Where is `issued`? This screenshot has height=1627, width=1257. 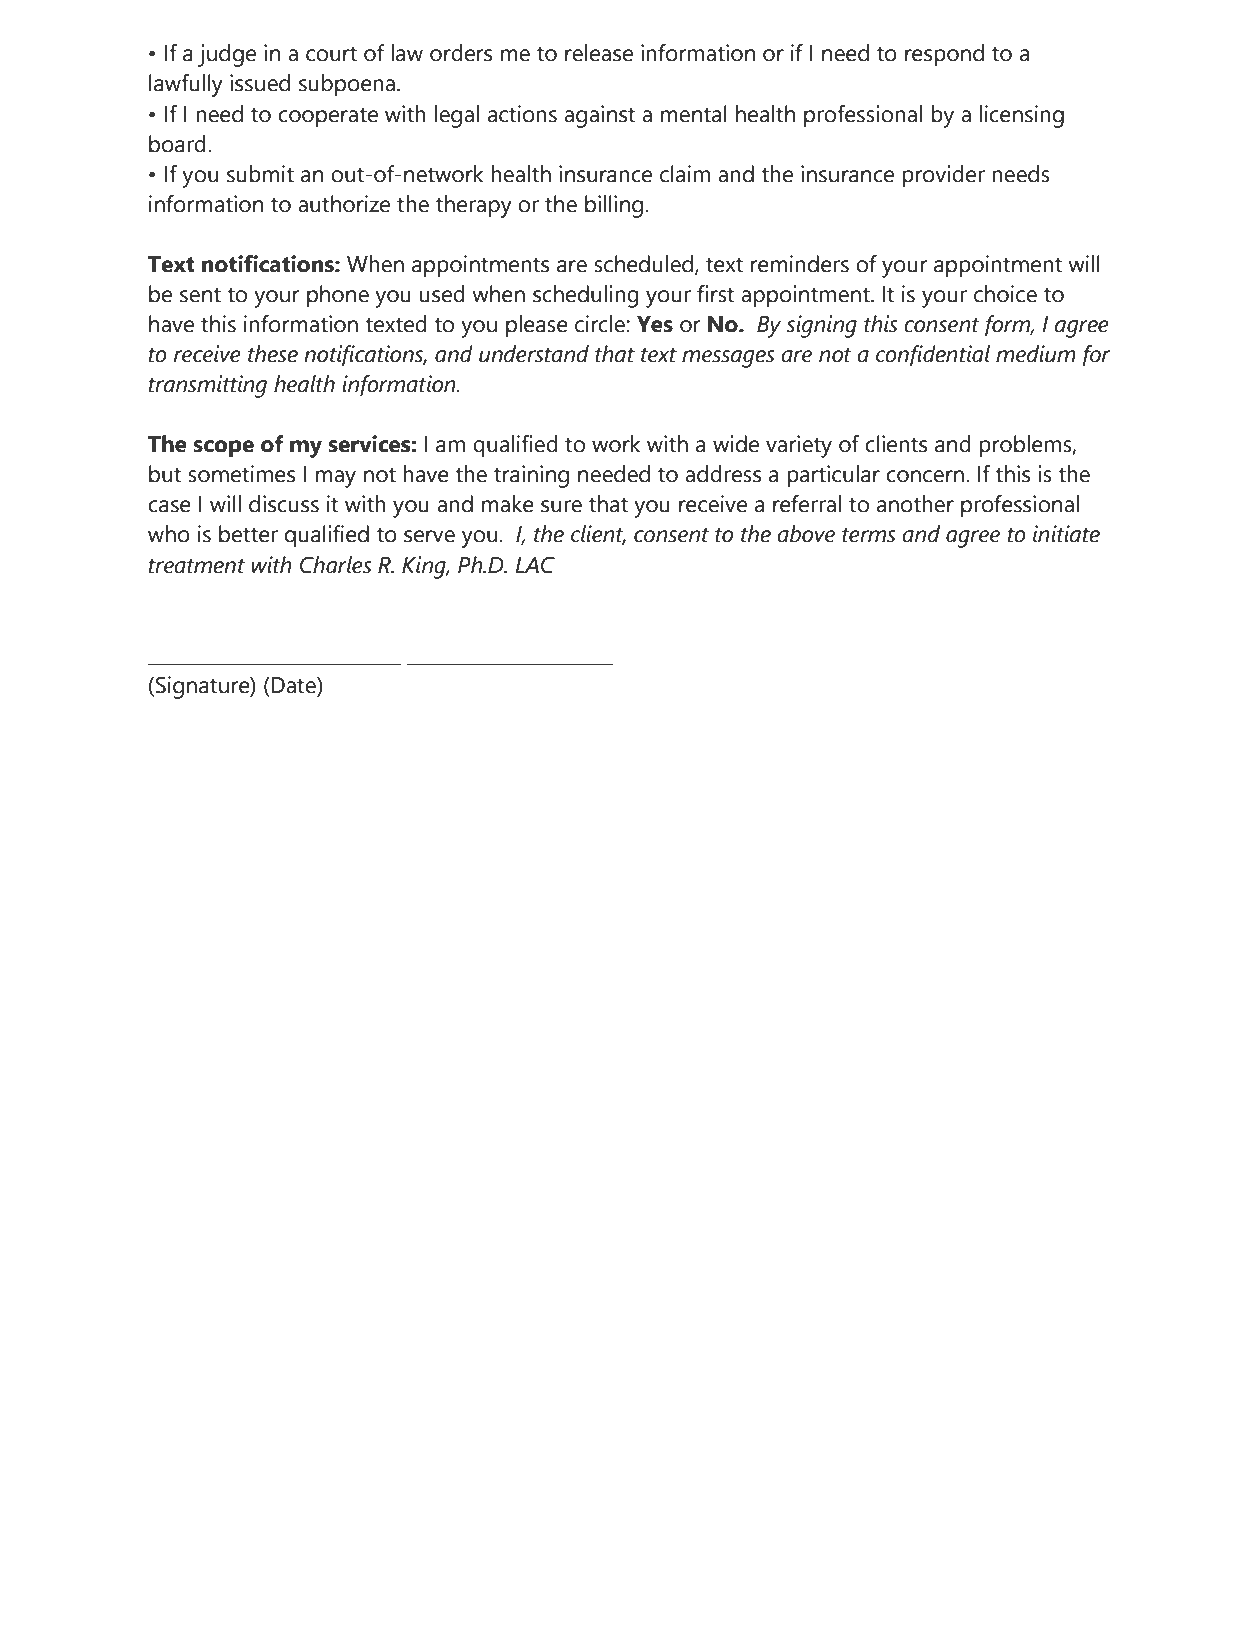
issued is located at coordinates (260, 83).
